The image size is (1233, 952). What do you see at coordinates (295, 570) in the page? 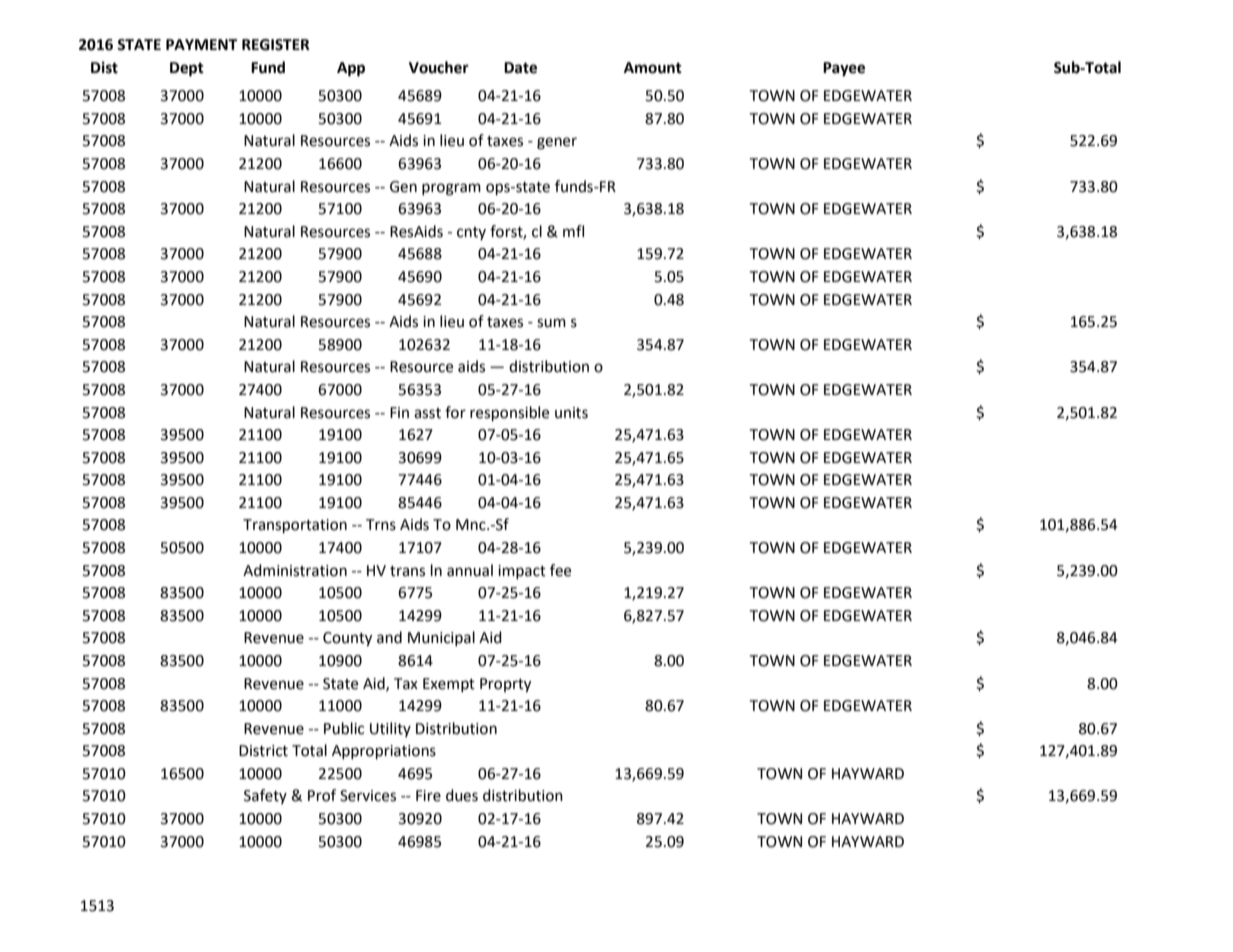
I see `Administration` at bounding box center [295, 570].
